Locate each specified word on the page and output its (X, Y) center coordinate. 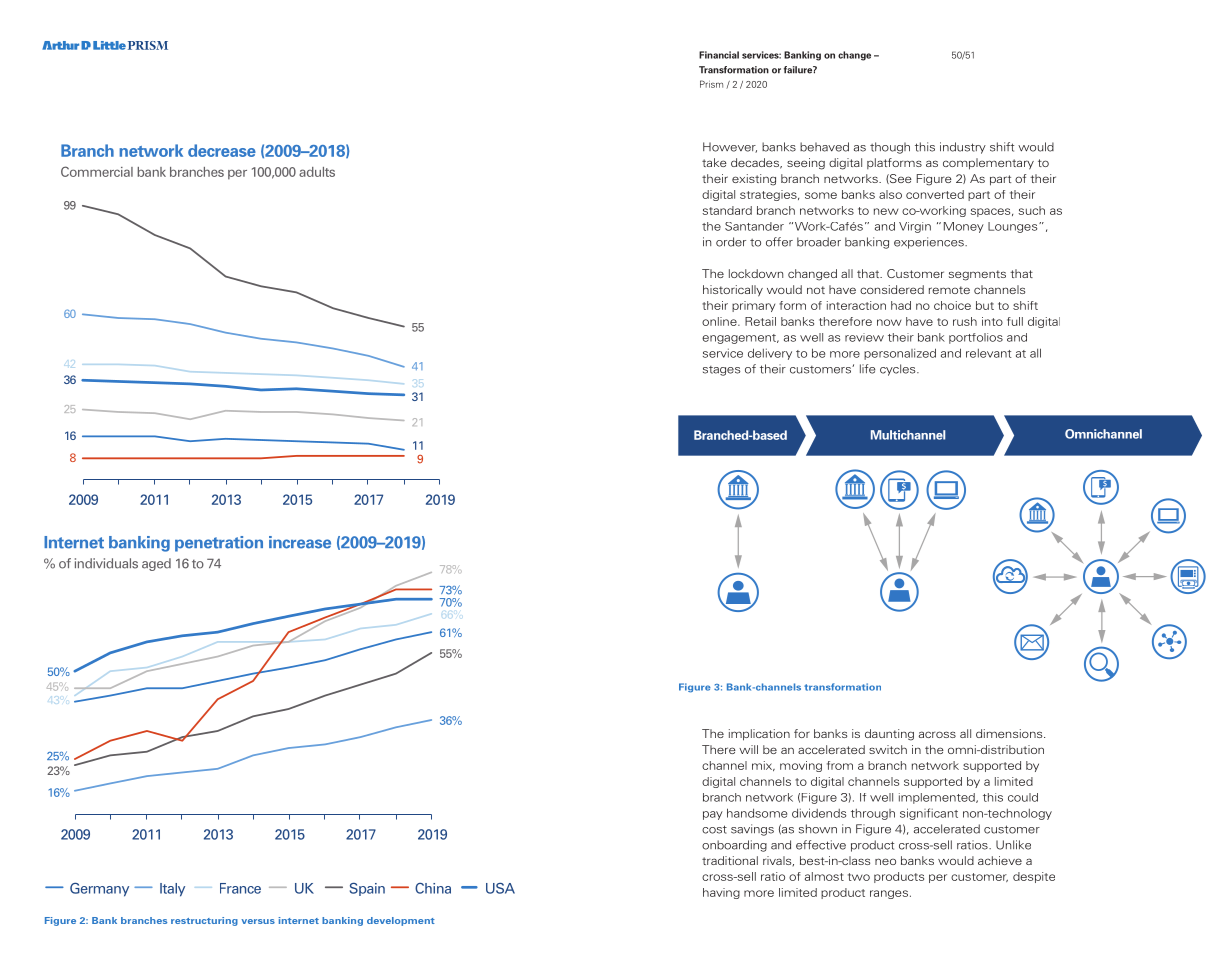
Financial (719, 55)
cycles (899, 370)
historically (733, 291)
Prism (711, 84)
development (401, 921)
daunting (889, 735)
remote (949, 290)
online (720, 321)
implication (759, 735)
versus (258, 921)
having (721, 893)
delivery (770, 354)
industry (963, 148)
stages (721, 371)
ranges (889, 894)
